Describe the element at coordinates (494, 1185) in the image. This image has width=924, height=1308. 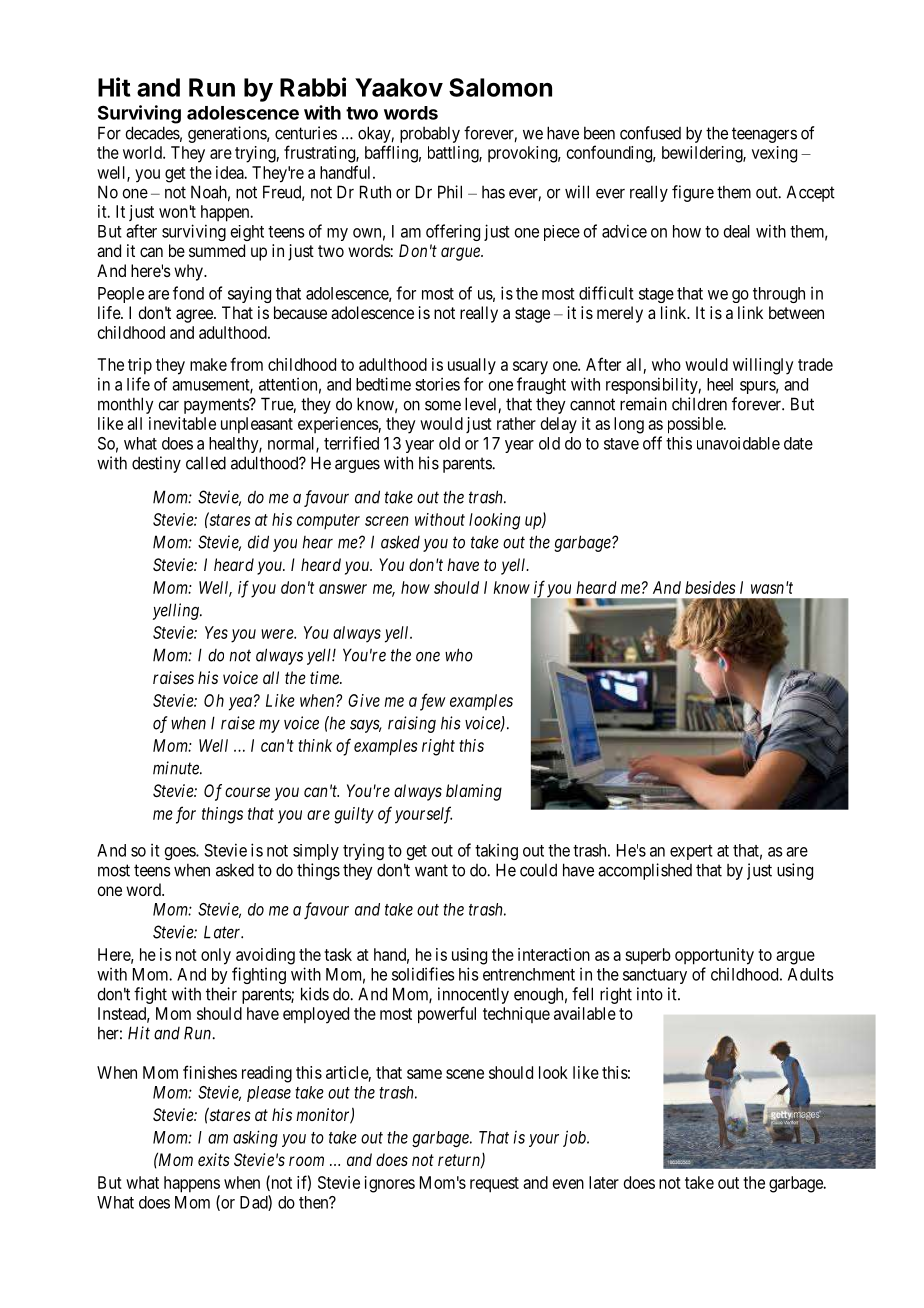
I see `request` at that location.
